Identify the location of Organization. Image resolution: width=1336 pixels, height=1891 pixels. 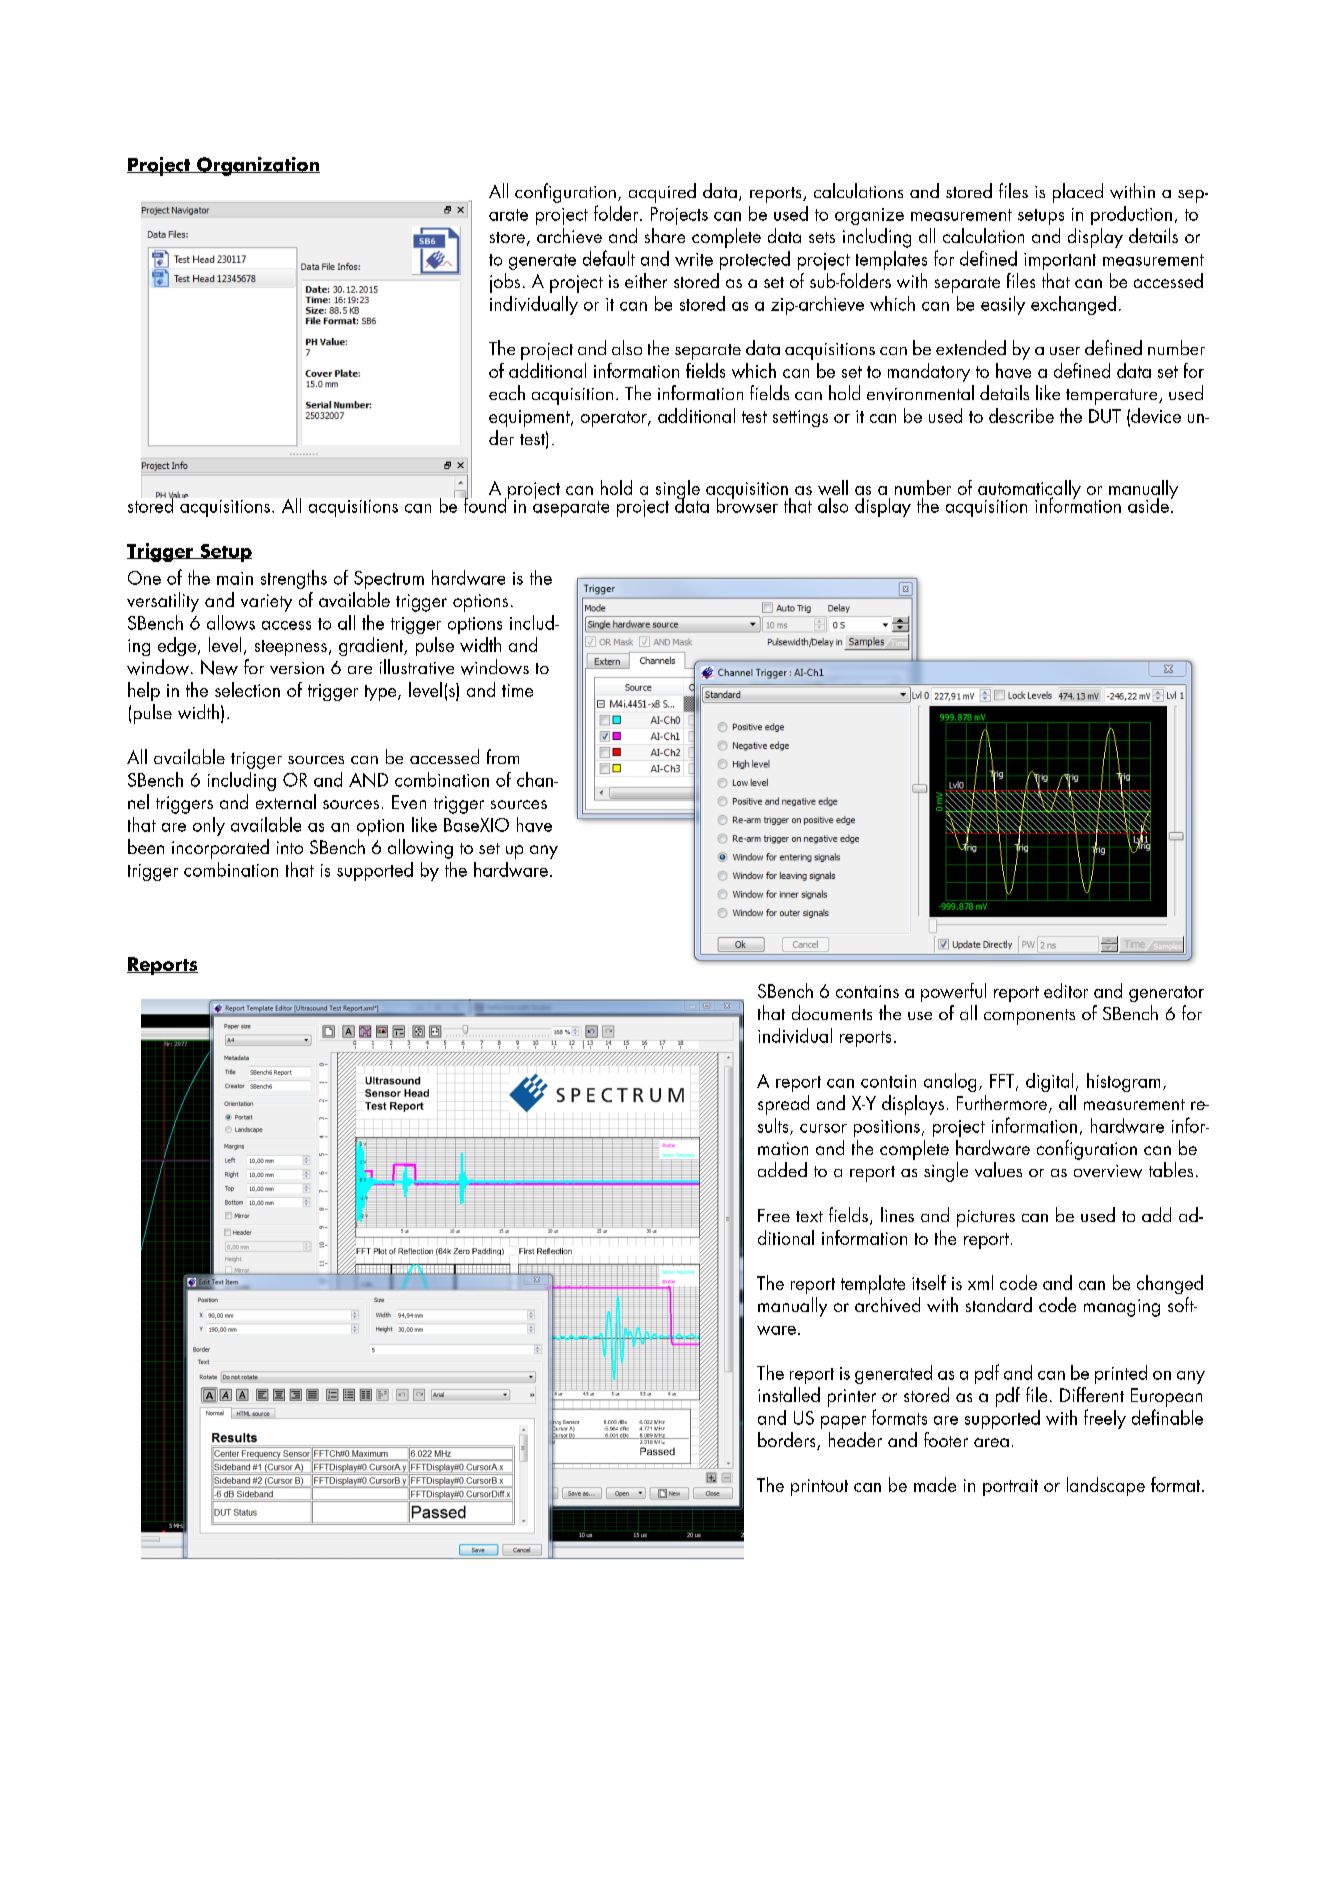
(257, 166).
